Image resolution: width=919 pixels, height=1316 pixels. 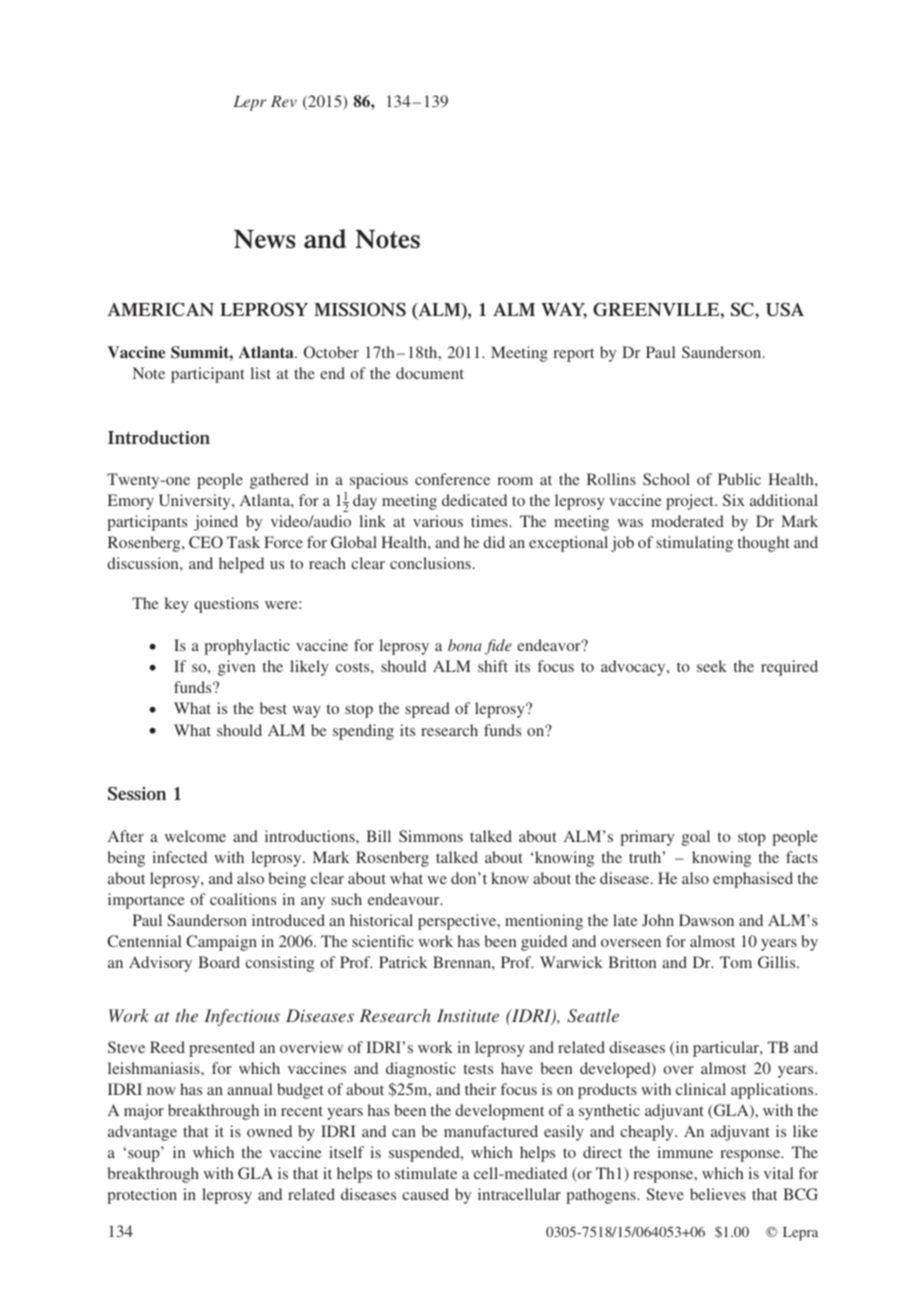 What do you see at coordinates (196, 502) in the page?
I see `University` at bounding box center [196, 502].
